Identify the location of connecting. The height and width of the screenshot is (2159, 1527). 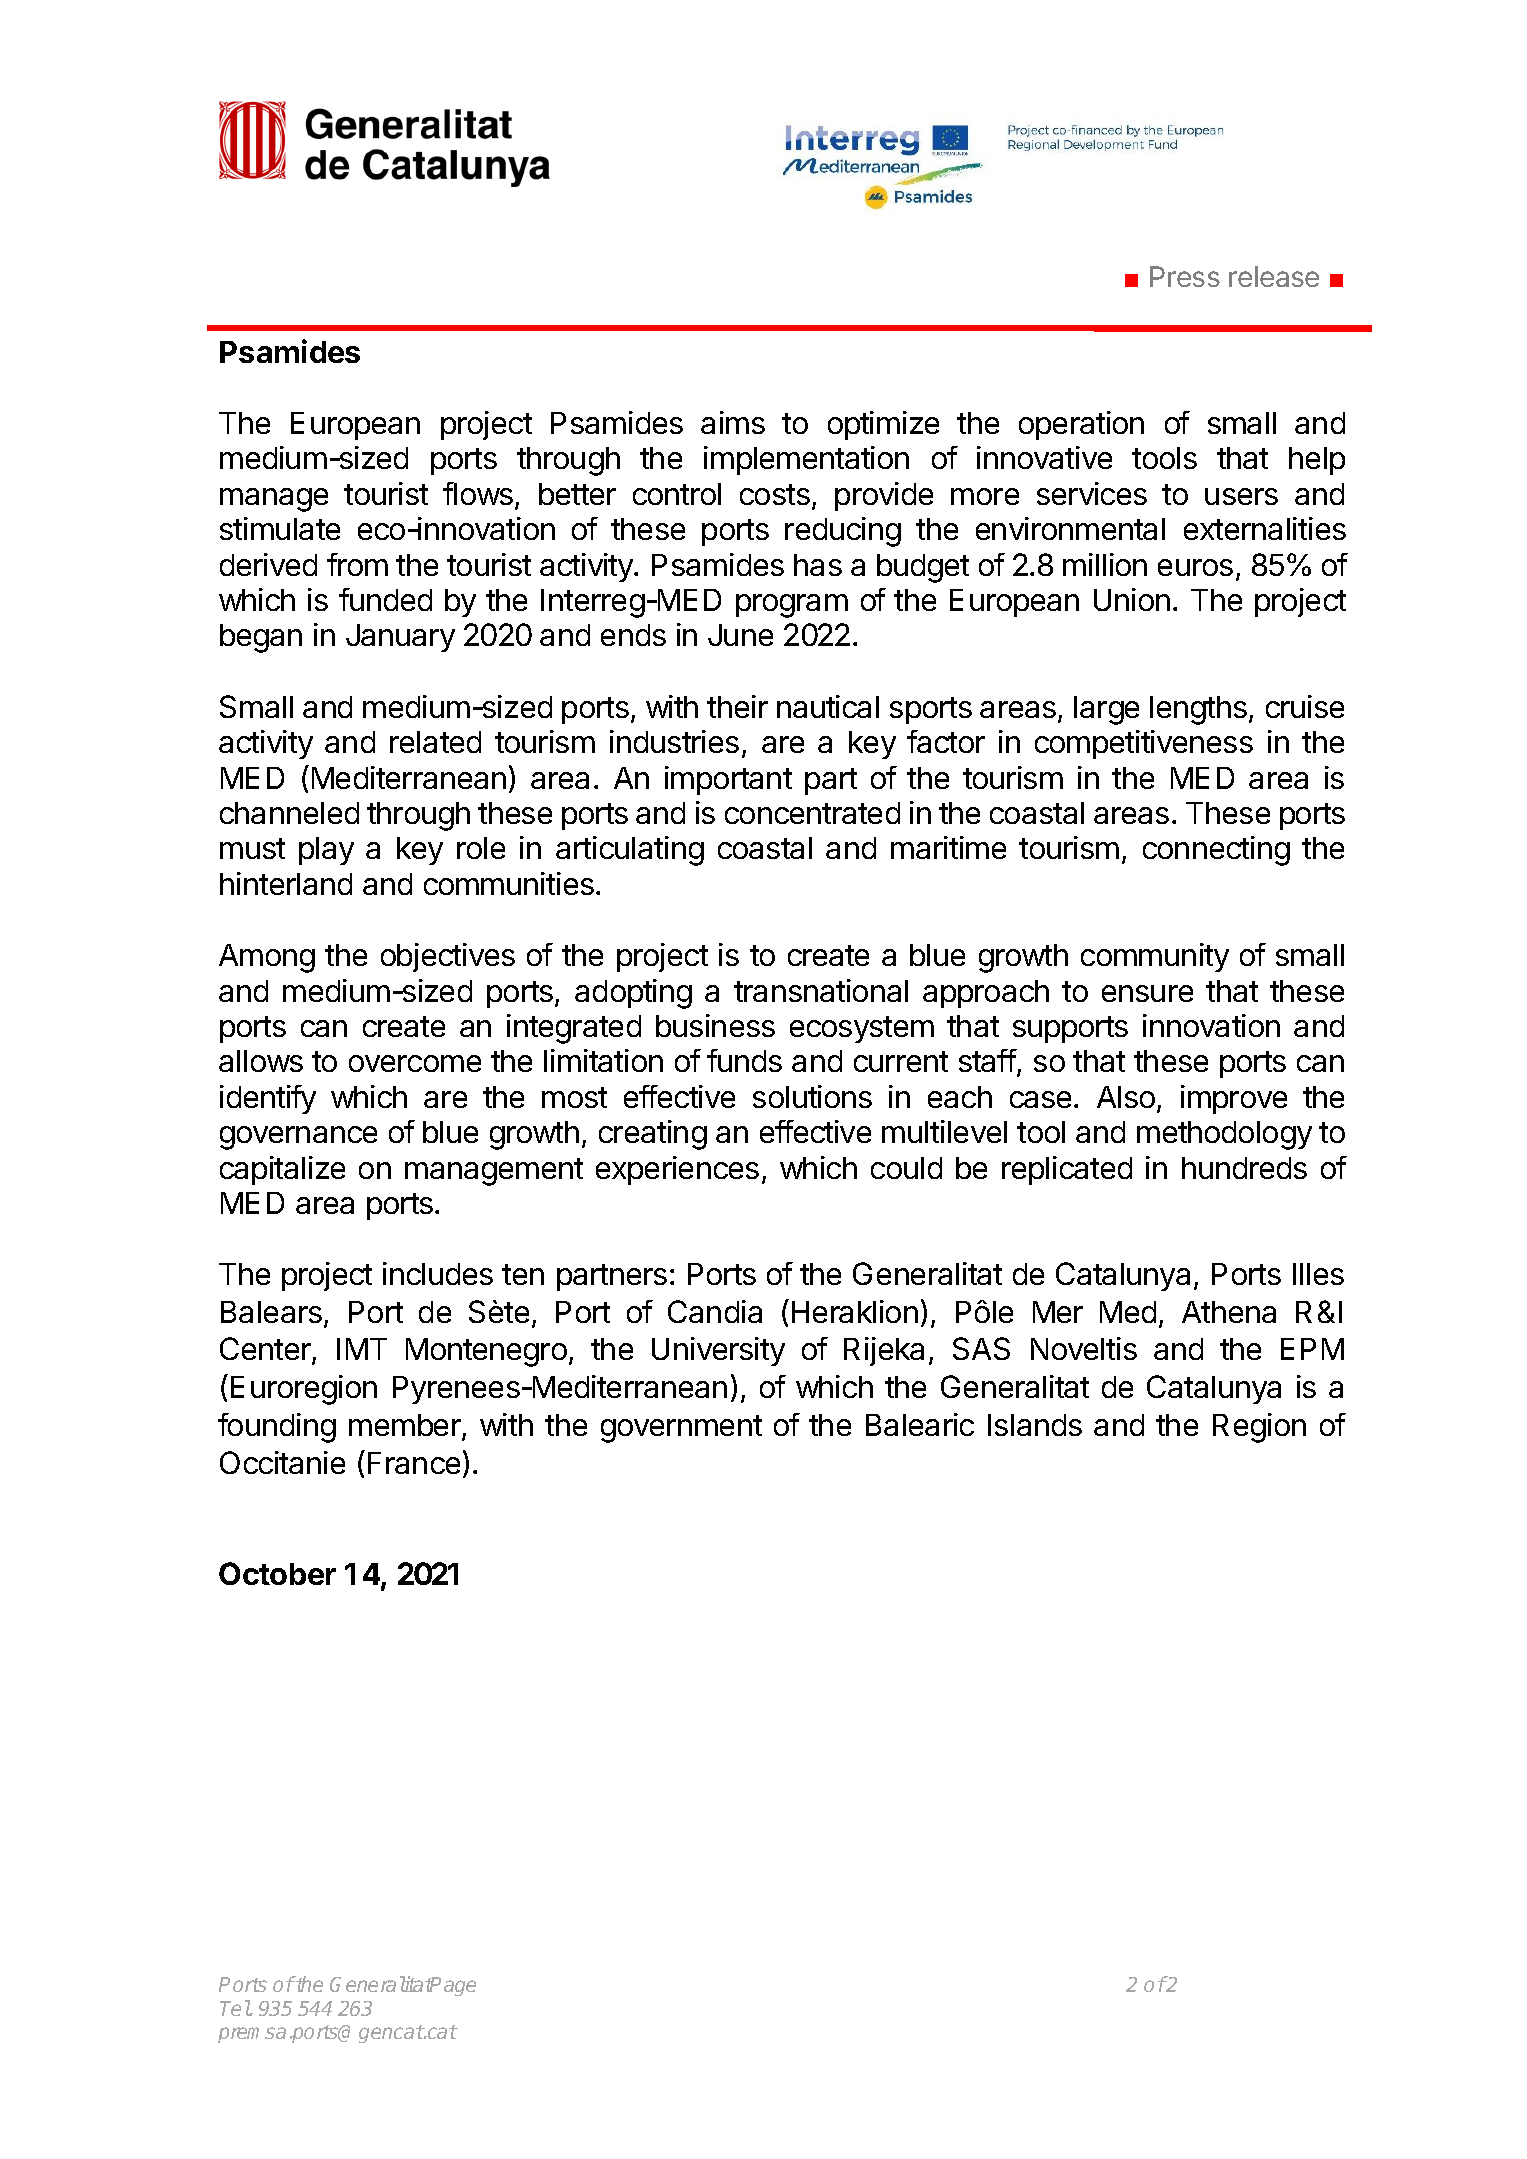
(1216, 851).
